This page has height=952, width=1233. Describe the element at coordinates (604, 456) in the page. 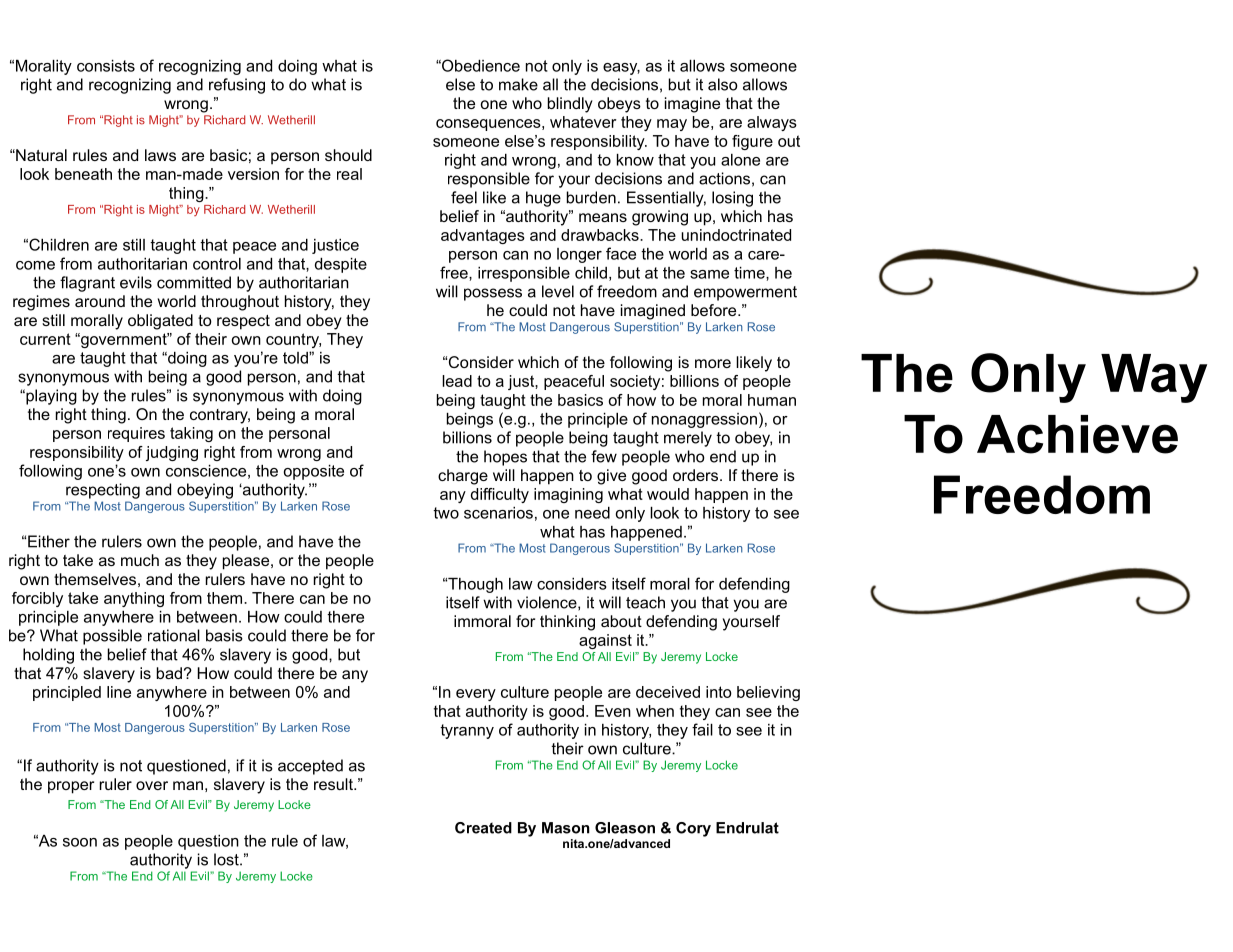

I see `few` at that location.
